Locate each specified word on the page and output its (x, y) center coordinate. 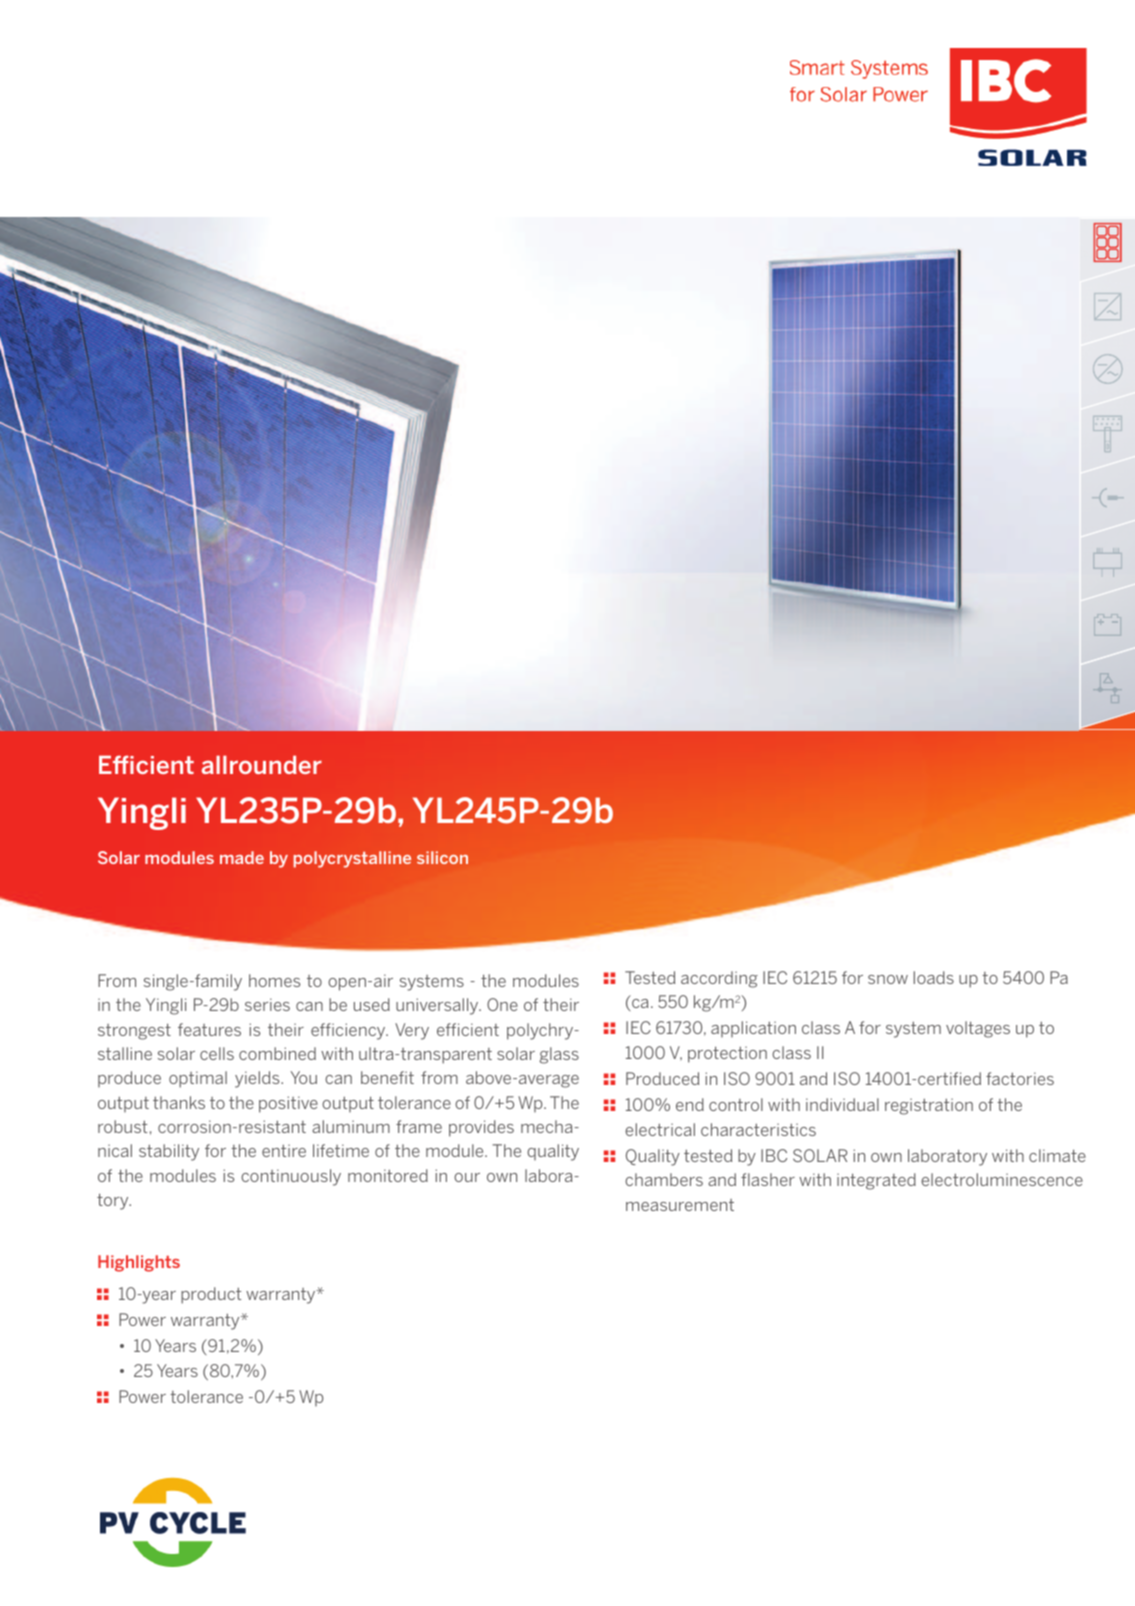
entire (284, 1150)
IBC (774, 1155)
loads (934, 977)
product (211, 1295)
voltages (978, 1029)
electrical (660, 1129)
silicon (442, 857)
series (267, 1004)
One (502, 1004)
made (242, 857)
